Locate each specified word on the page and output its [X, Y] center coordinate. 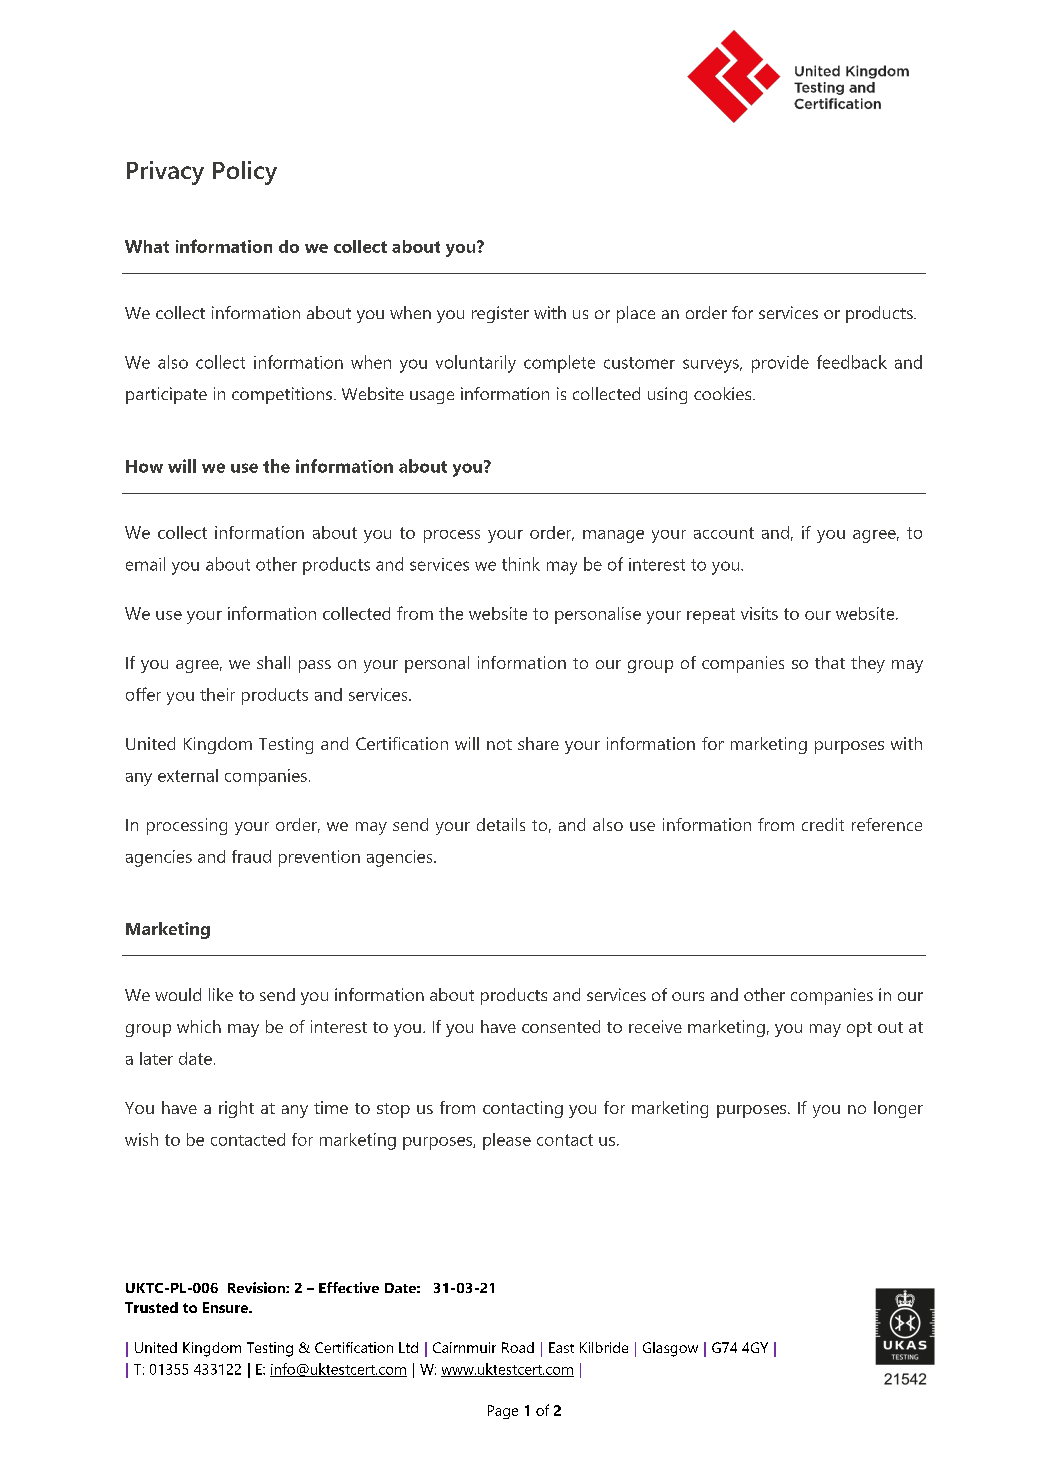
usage [432, 397]
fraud [251, 856]
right [236, 1109]
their [217, 694]
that [830, 662]
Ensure [226, 1307]
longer [898, 1109]
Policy [245, 173]
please [507, 1141]
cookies [724, 393]
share [538, 743]
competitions [282, 395]
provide [780, 364]
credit [823, 824]
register [500, 314]
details [501, 824]
